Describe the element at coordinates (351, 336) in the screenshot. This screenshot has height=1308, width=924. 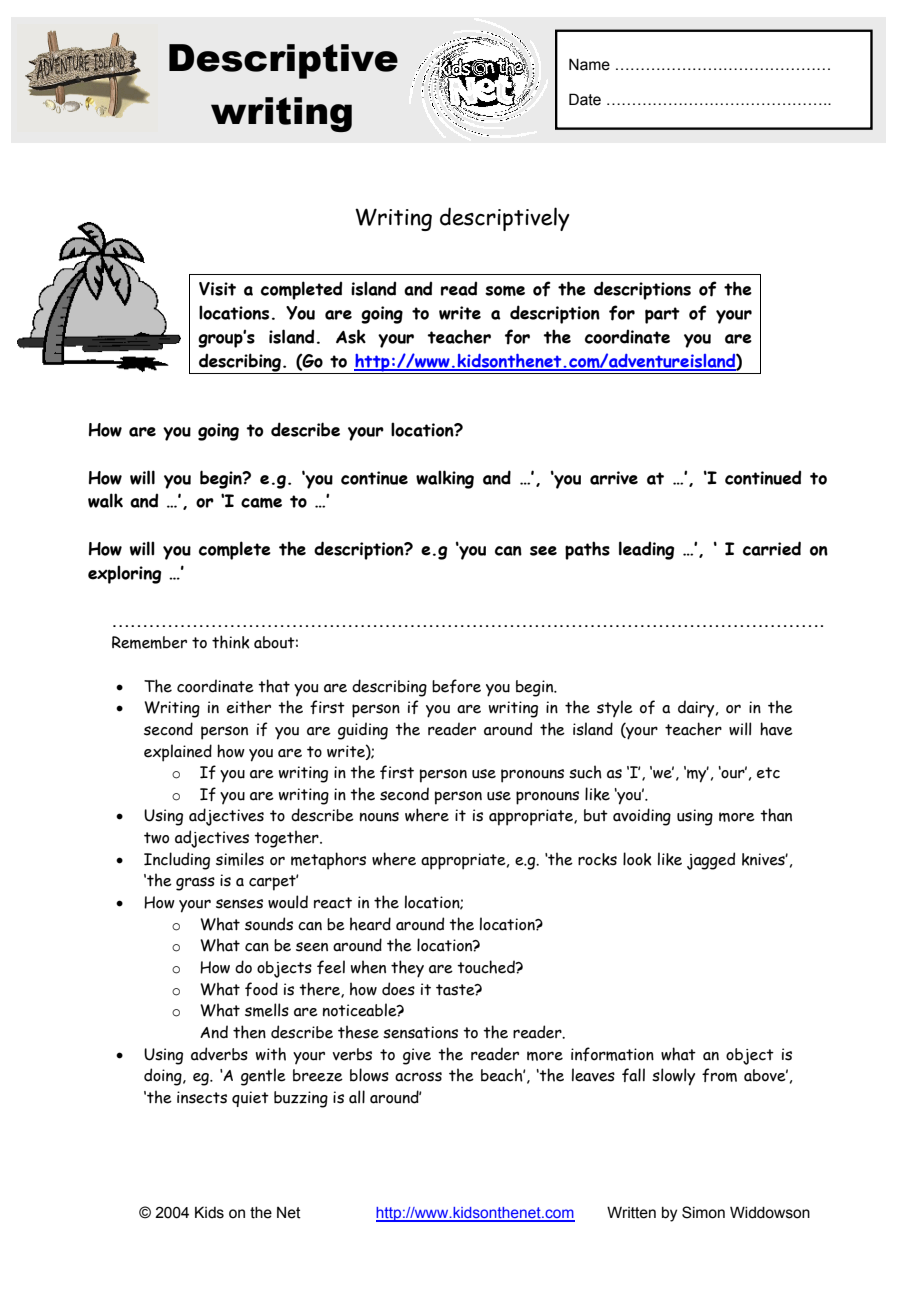
I see `Ask` at that location.
